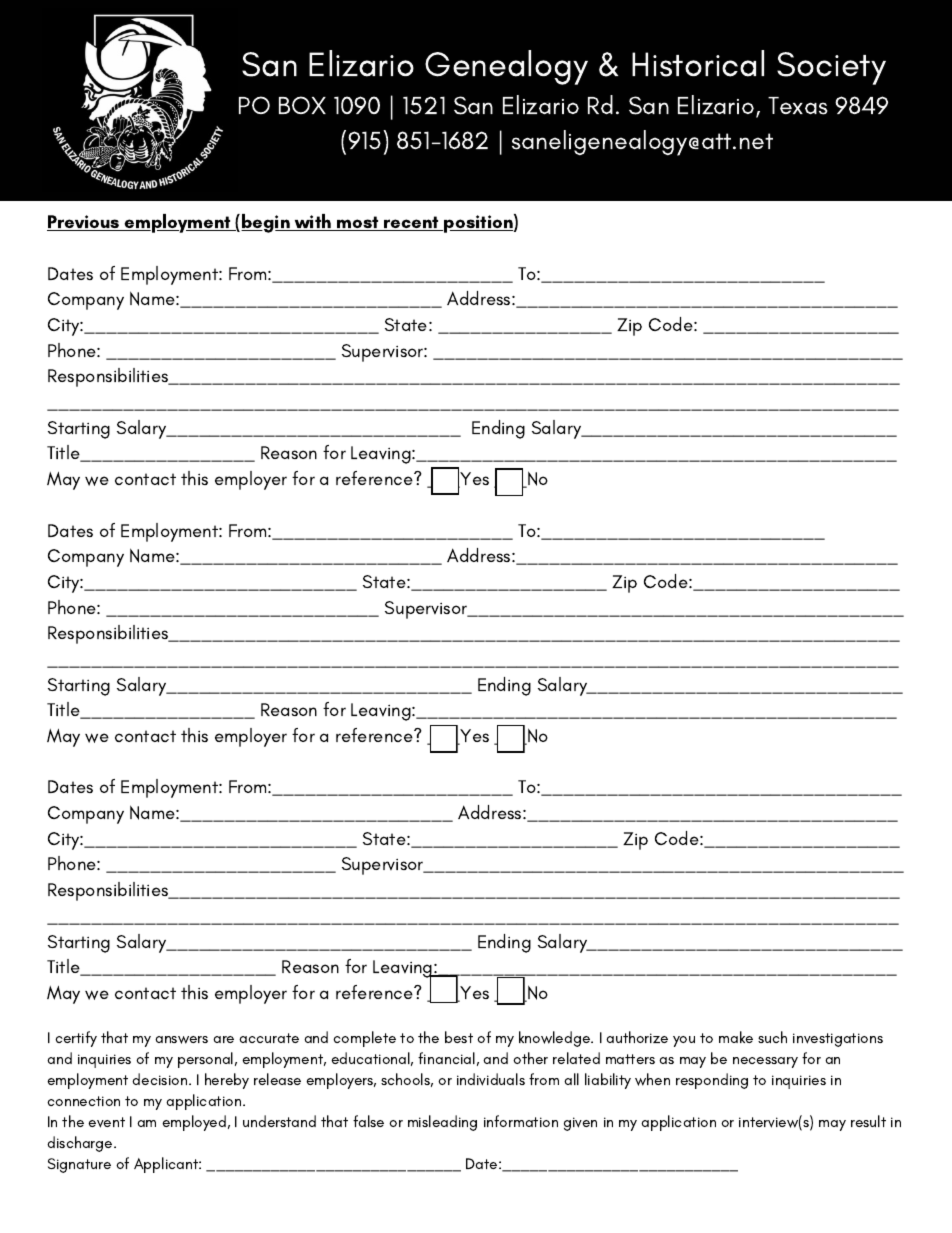  I want to click on make, so click(736, 1037).
